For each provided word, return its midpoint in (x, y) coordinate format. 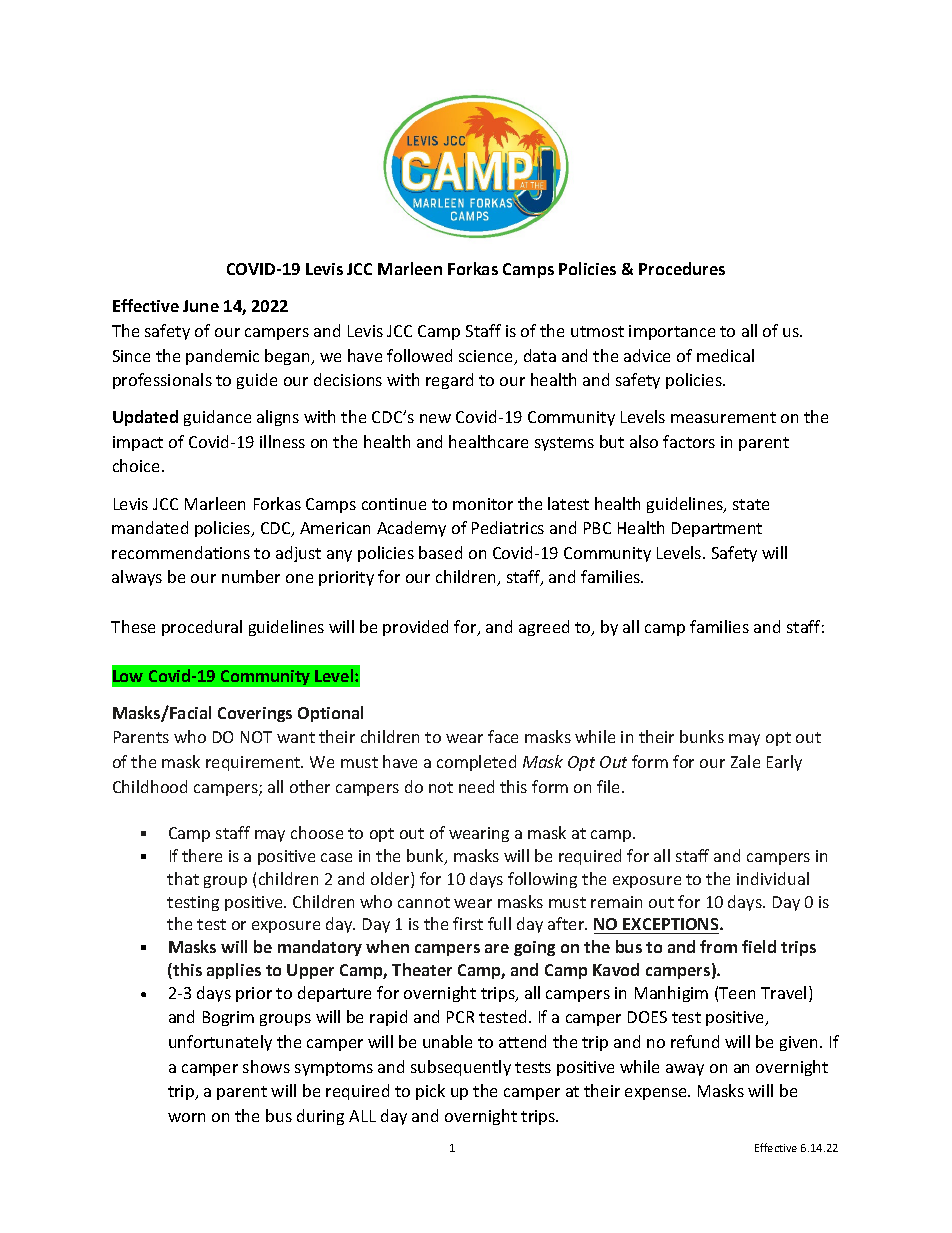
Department (717, 529)
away (685, 1070)
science (487, 357)
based (440, 552)
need (476, 786)
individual (773, 878)
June (201, 306)
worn (186, 1117)
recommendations (181, 552)
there (202, 855)
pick (430, 1092)
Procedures (682, 268)
